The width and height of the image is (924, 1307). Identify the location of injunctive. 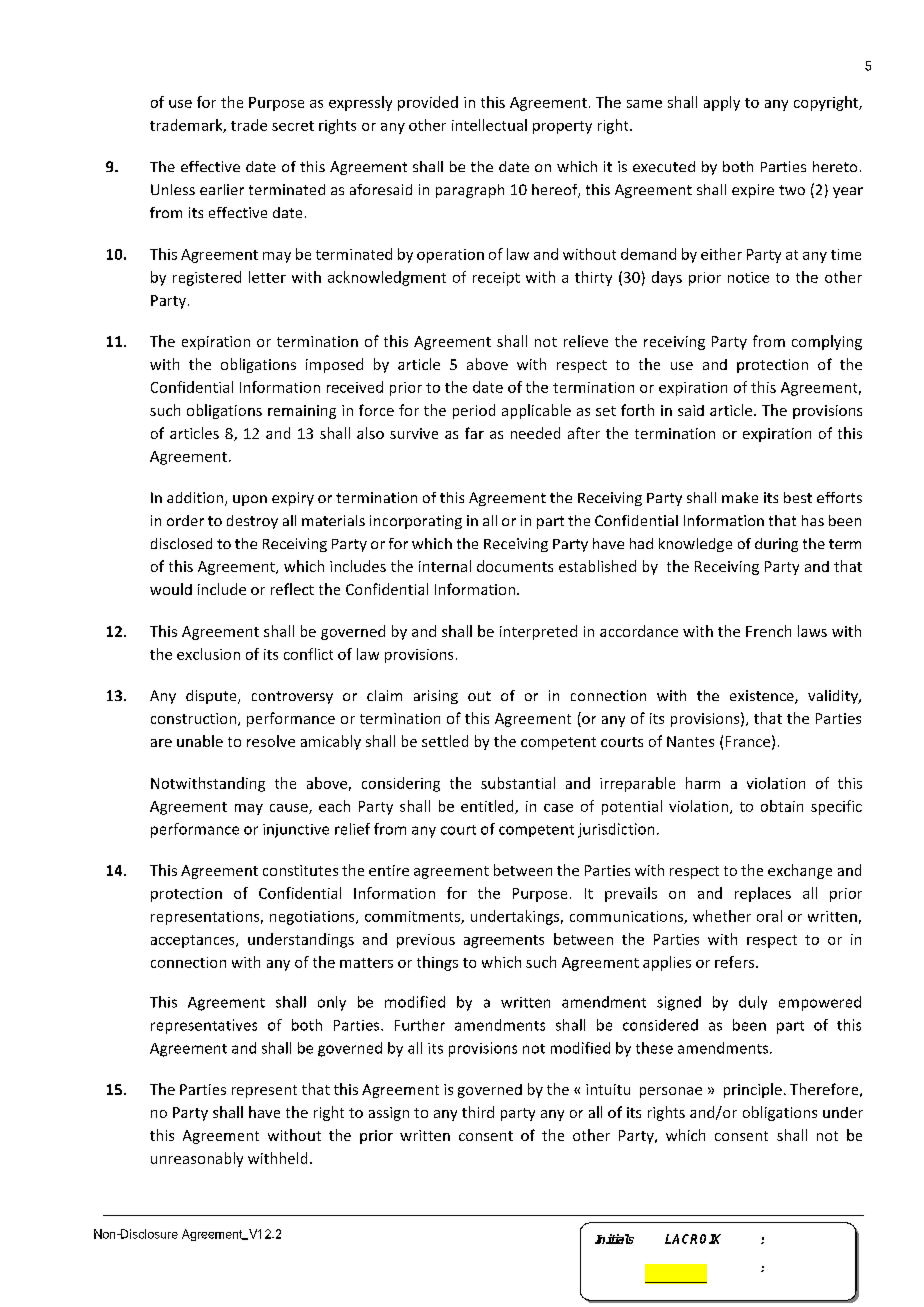
(296, 831).
